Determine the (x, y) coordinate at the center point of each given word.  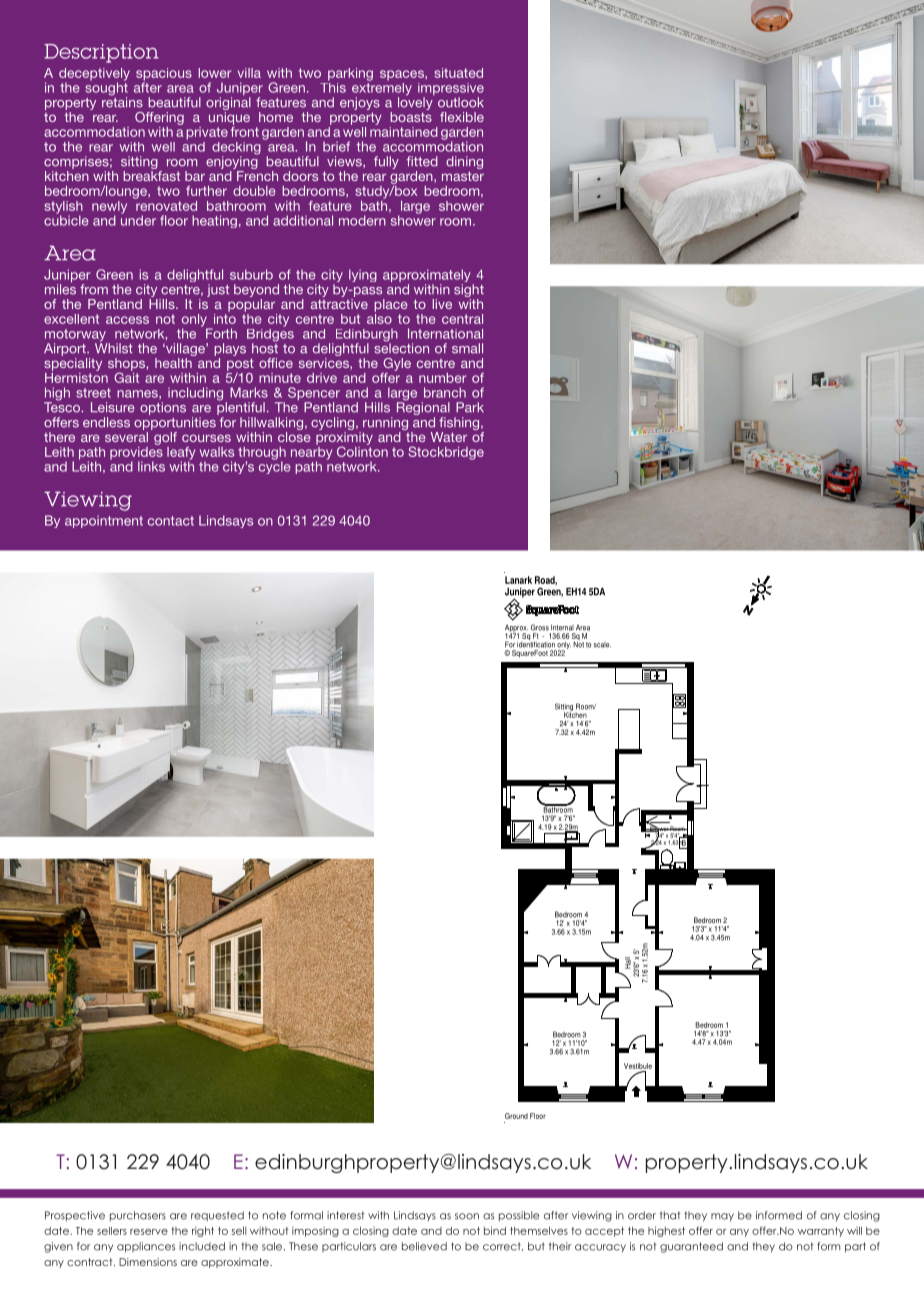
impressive (451, 90)
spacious (164, 75)
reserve (149, 1232)
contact (171, 521)
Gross (540, 627)
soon (467, 1216)
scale (602, 645)
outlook (461, 102)
